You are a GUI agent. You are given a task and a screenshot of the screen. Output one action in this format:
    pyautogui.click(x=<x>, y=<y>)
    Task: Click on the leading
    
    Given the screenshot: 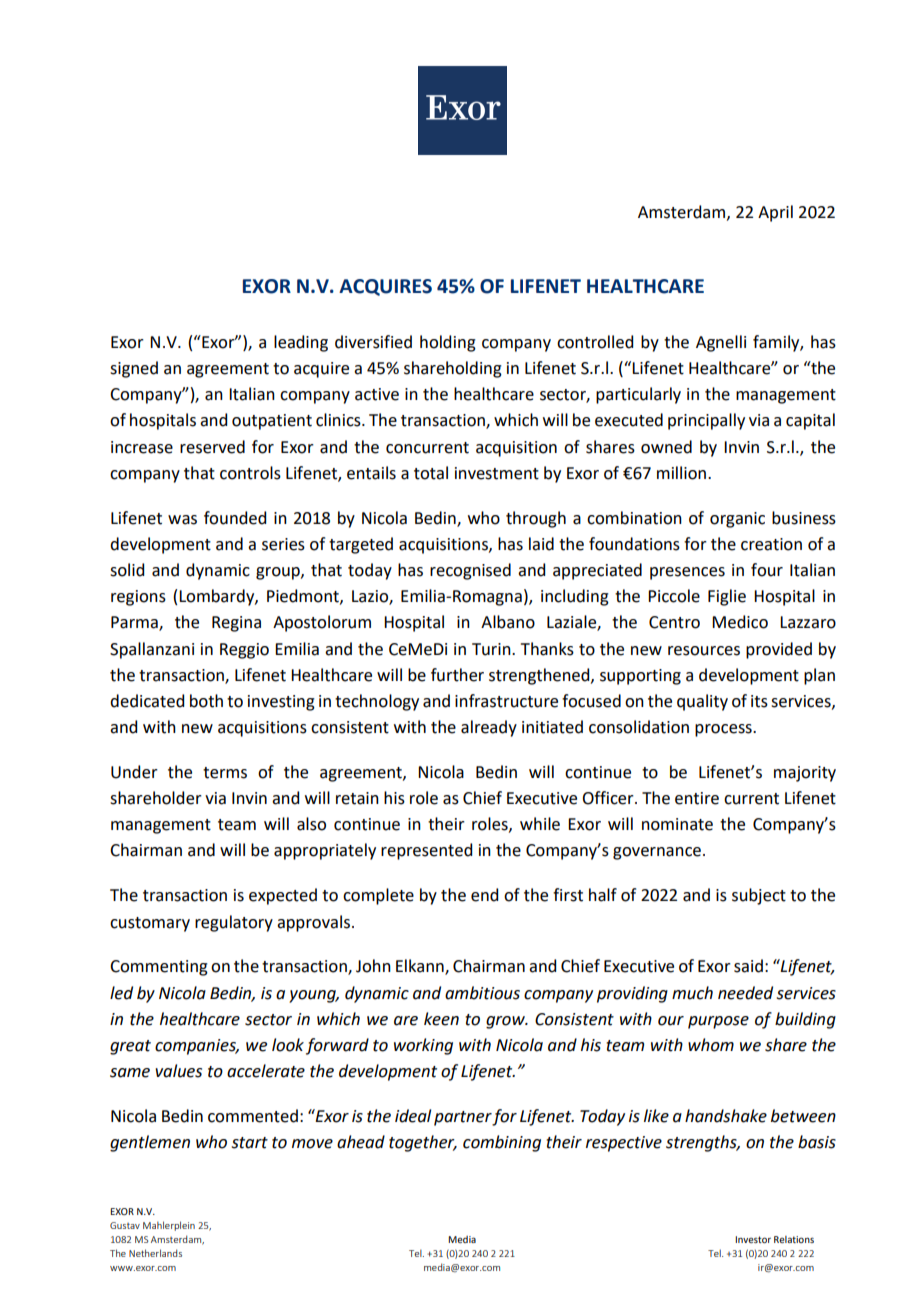 What is the action you would take?
    pyautogui.click(x=301, y=343)
